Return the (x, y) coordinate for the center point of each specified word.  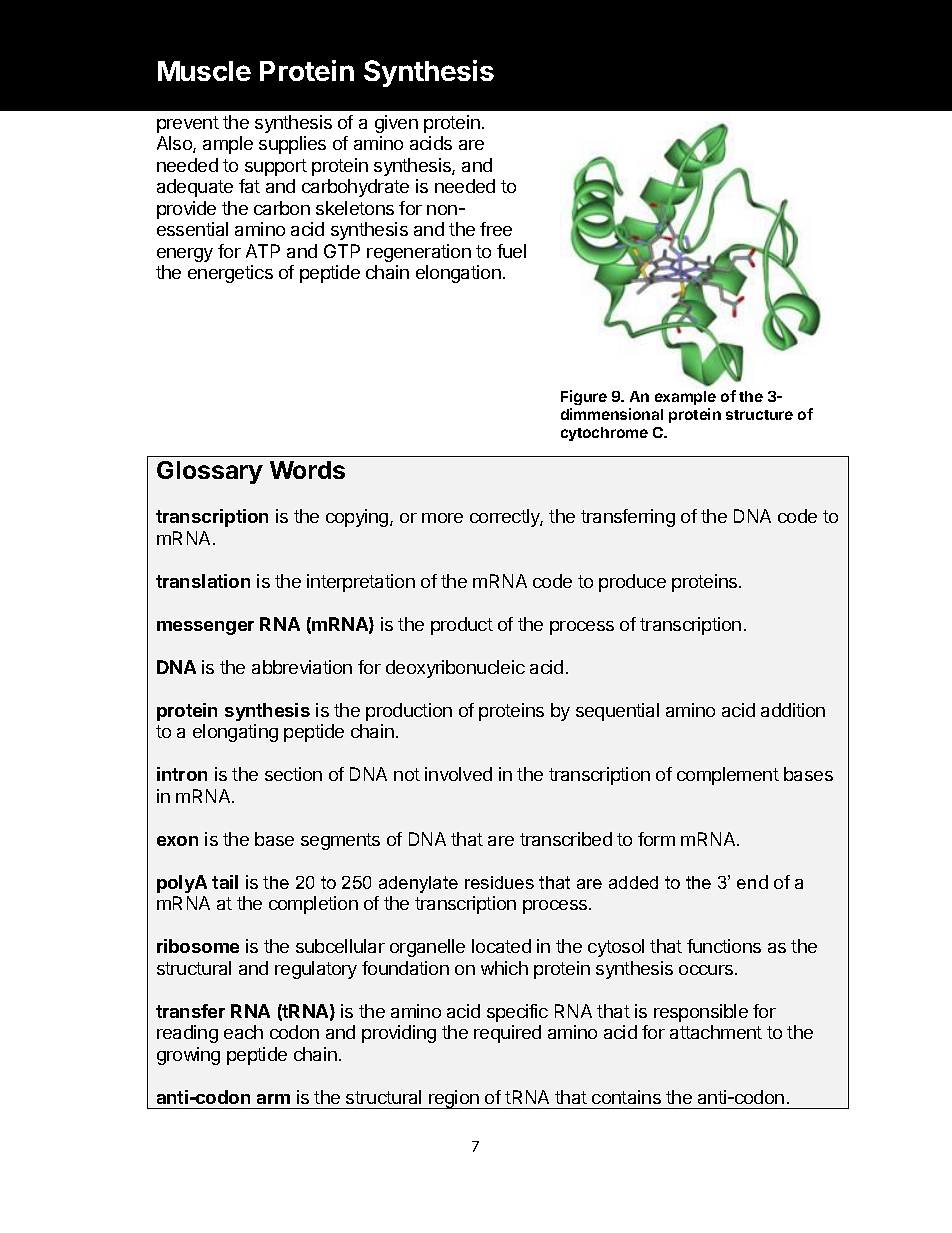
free (496, 229)
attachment (716, 1032)
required (507, 1034)
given (396, 124)
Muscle (204, 71)
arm (273, 1099)
